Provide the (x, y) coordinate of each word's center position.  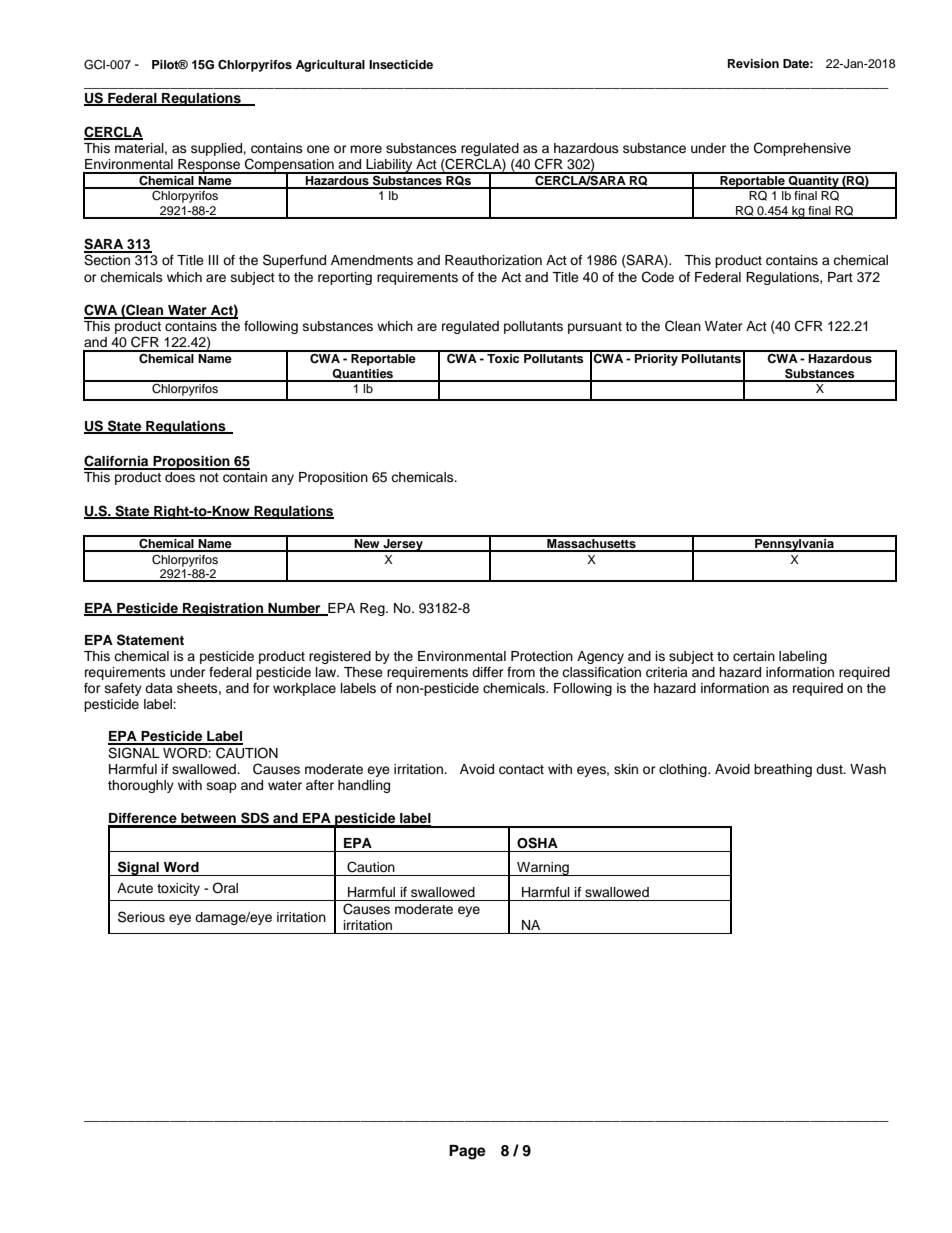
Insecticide (401, 64)
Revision (753, 63)
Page (467, 1152)
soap (222, 787)
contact (521, 770)
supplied (217, 149)
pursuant (595, 328)
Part (840, 277)
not (209, 477)
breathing (783, 770)
